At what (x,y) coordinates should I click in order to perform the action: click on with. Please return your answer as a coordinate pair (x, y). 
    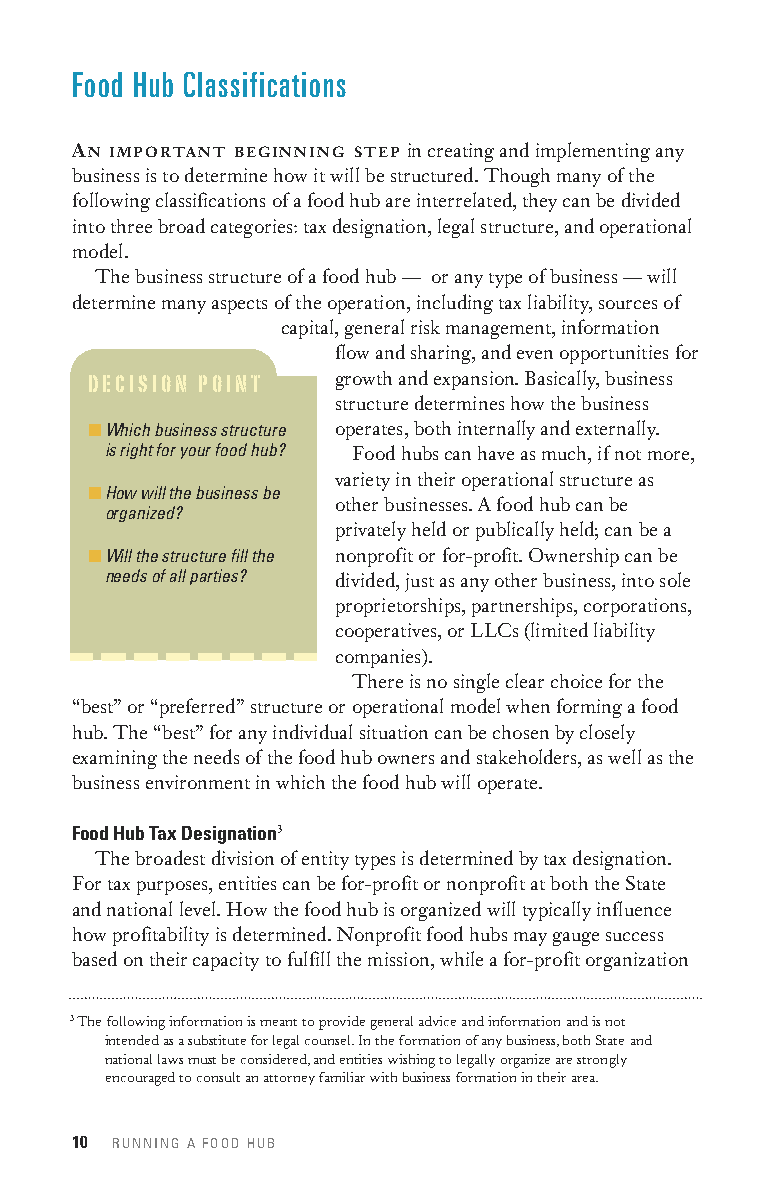
    Looking at the image, I should click on (383, 1077).
